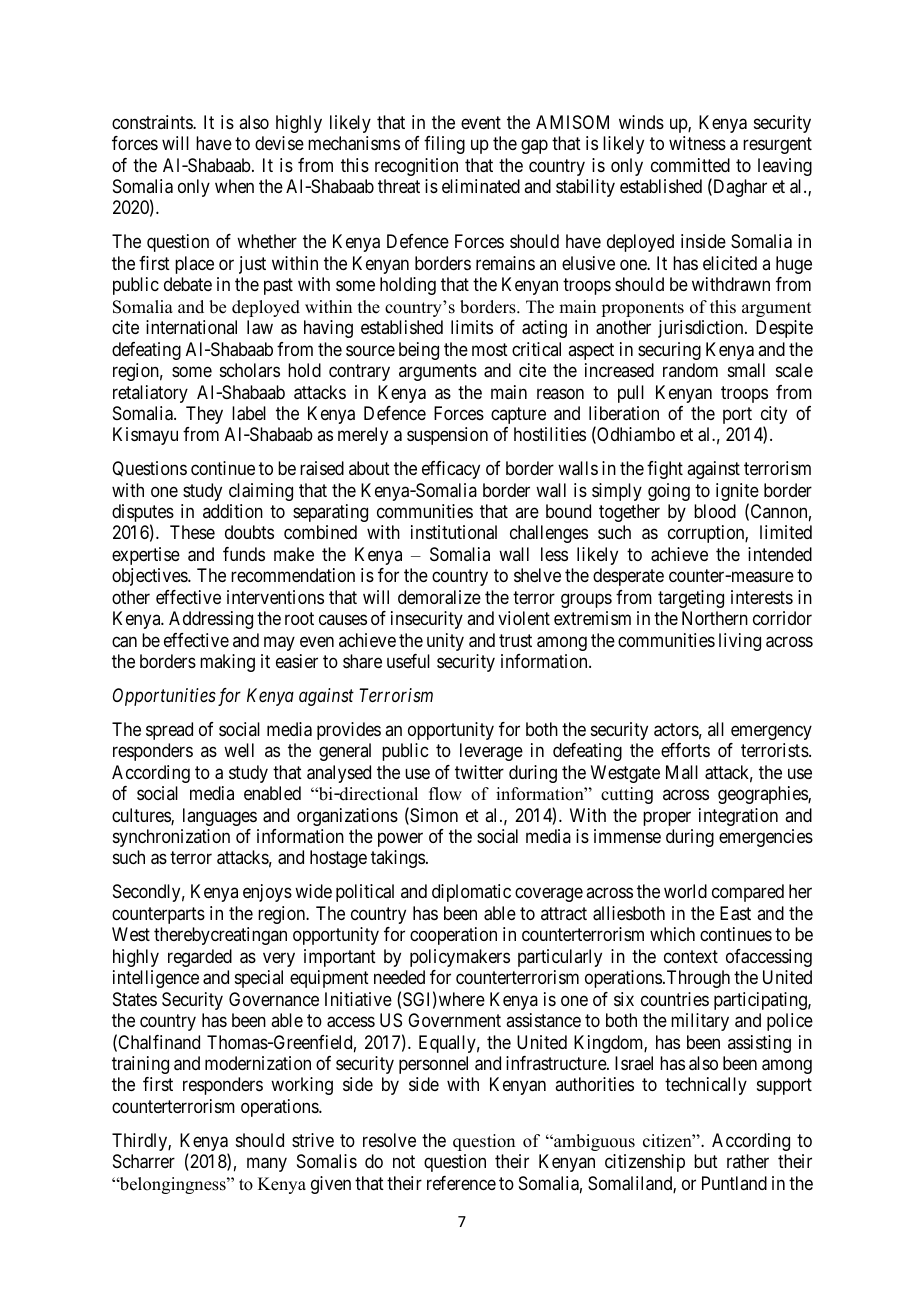 This document has width=924, height=1308. I want to click on integration, so click(738, 817).
